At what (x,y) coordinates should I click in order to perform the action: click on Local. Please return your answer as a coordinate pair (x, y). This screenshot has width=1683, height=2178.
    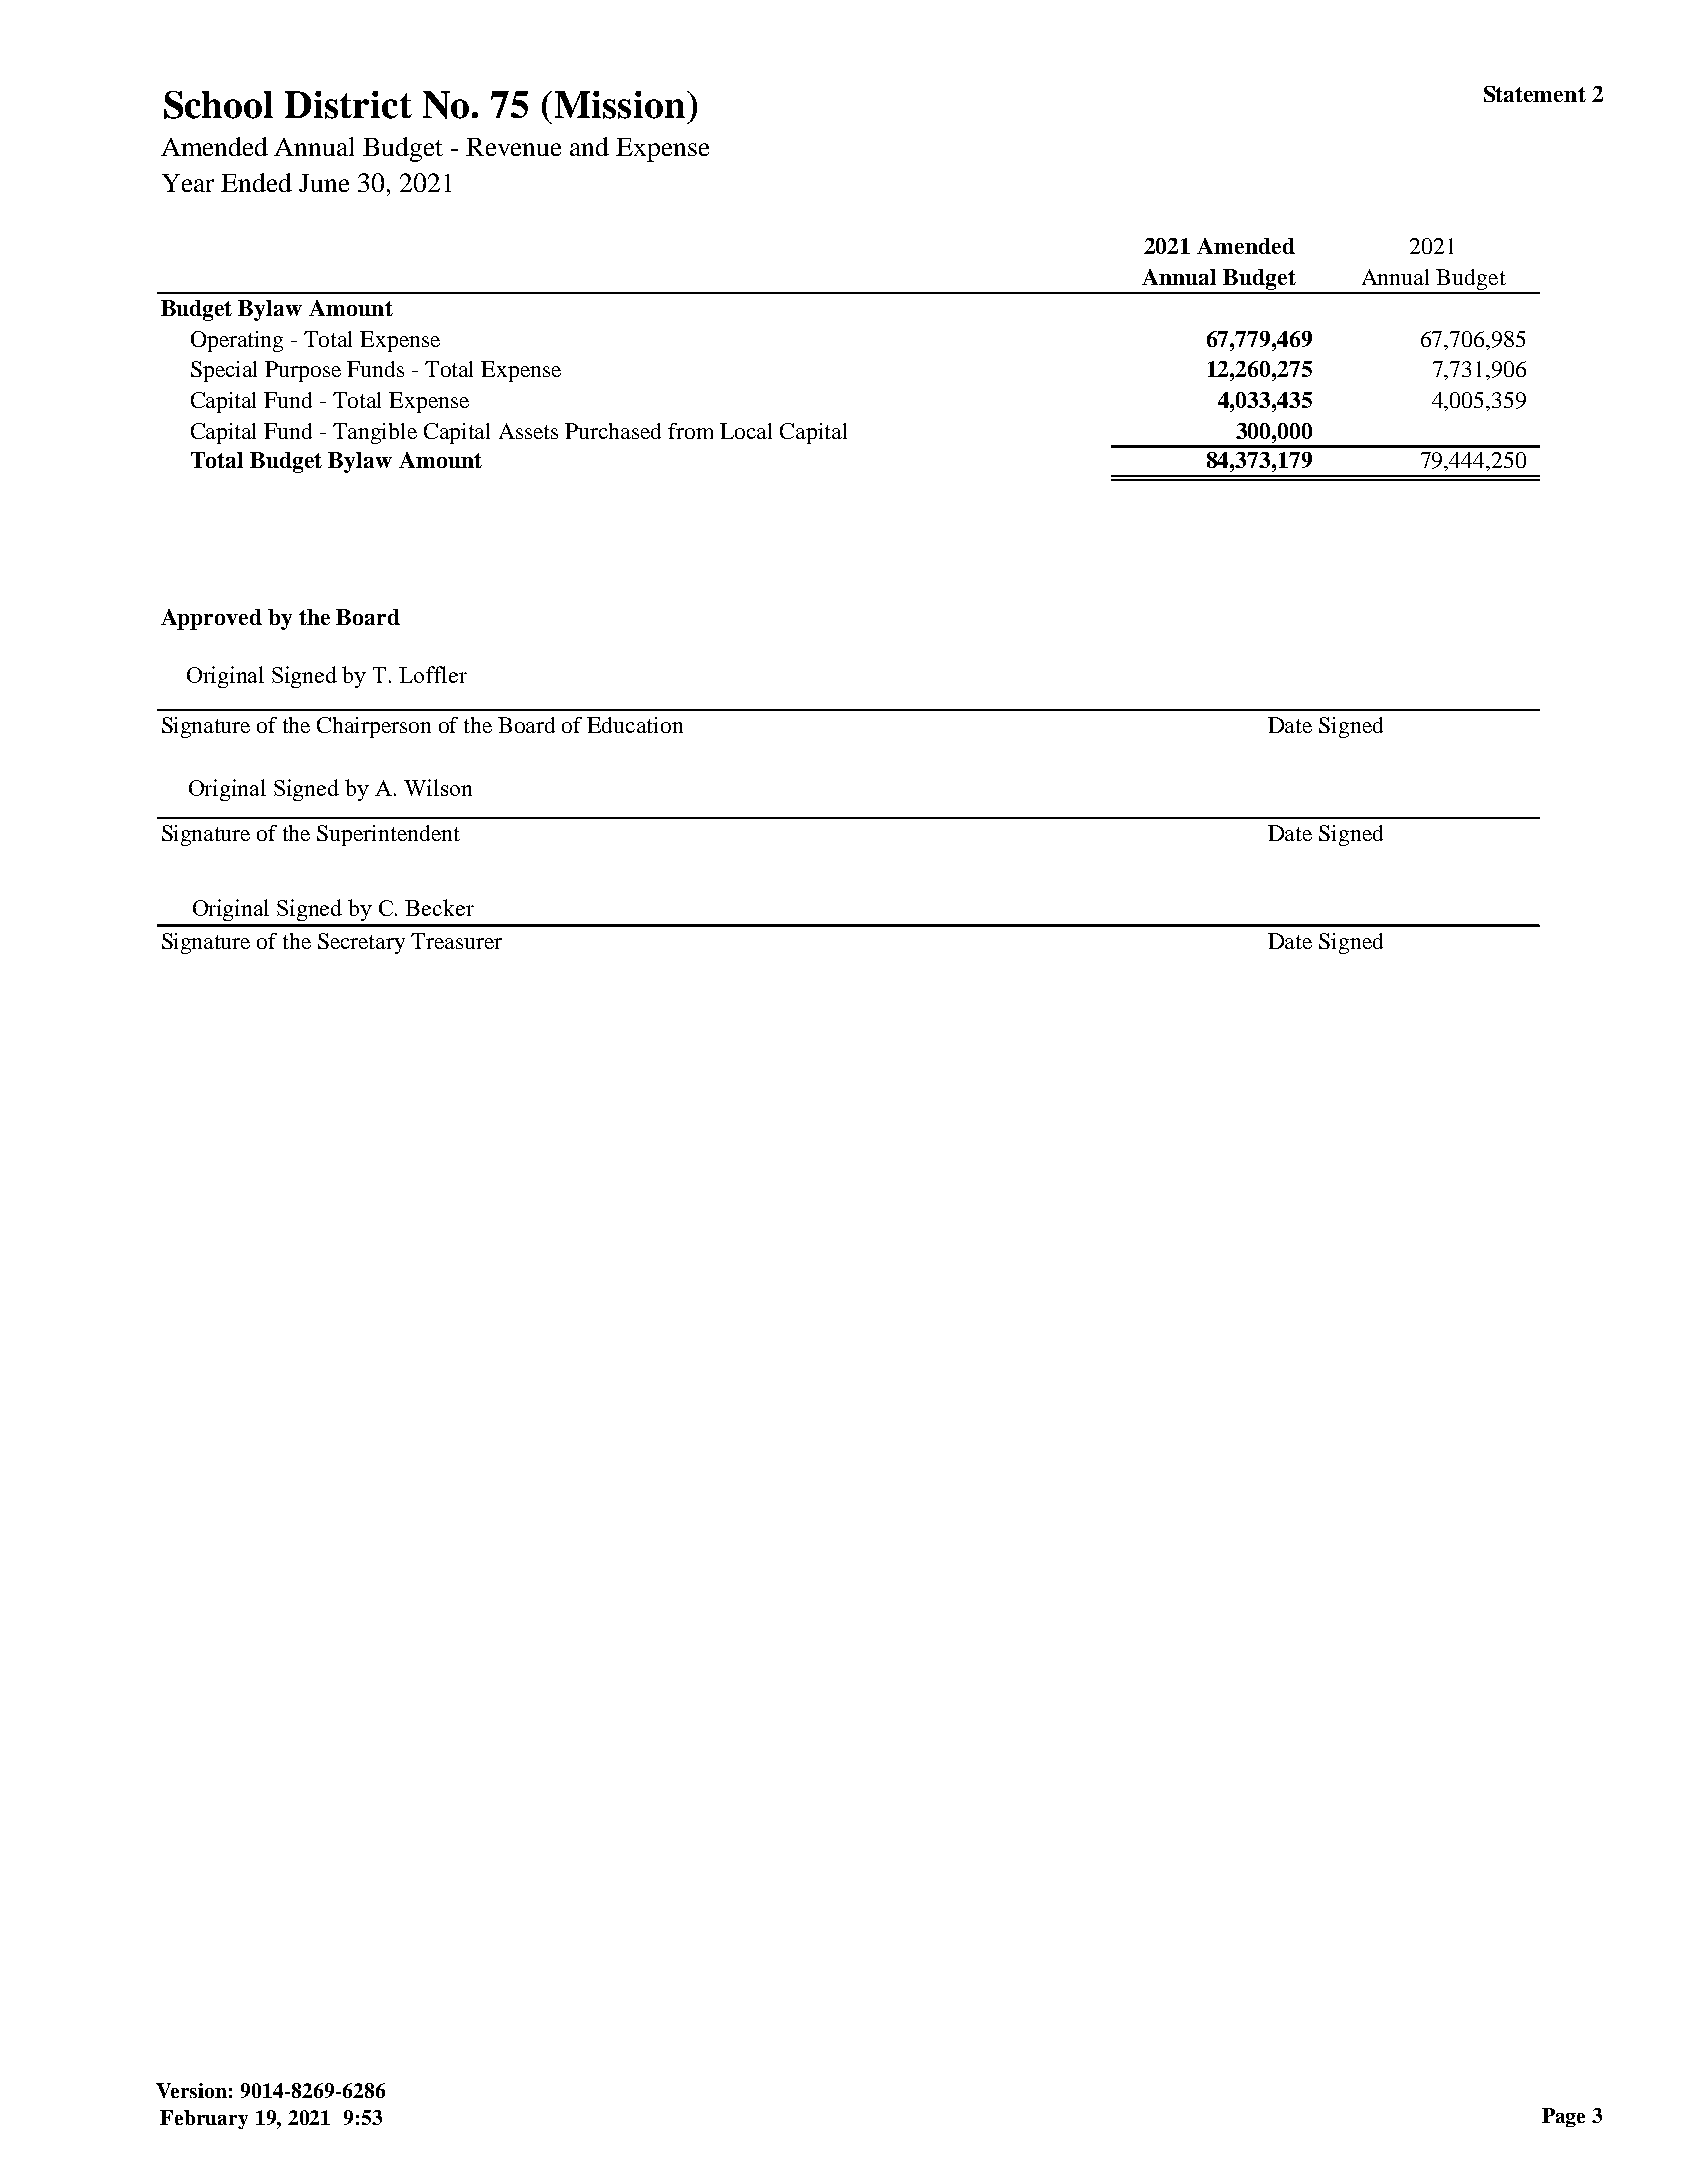
    Looking at the image, I should click on (746, 431).
